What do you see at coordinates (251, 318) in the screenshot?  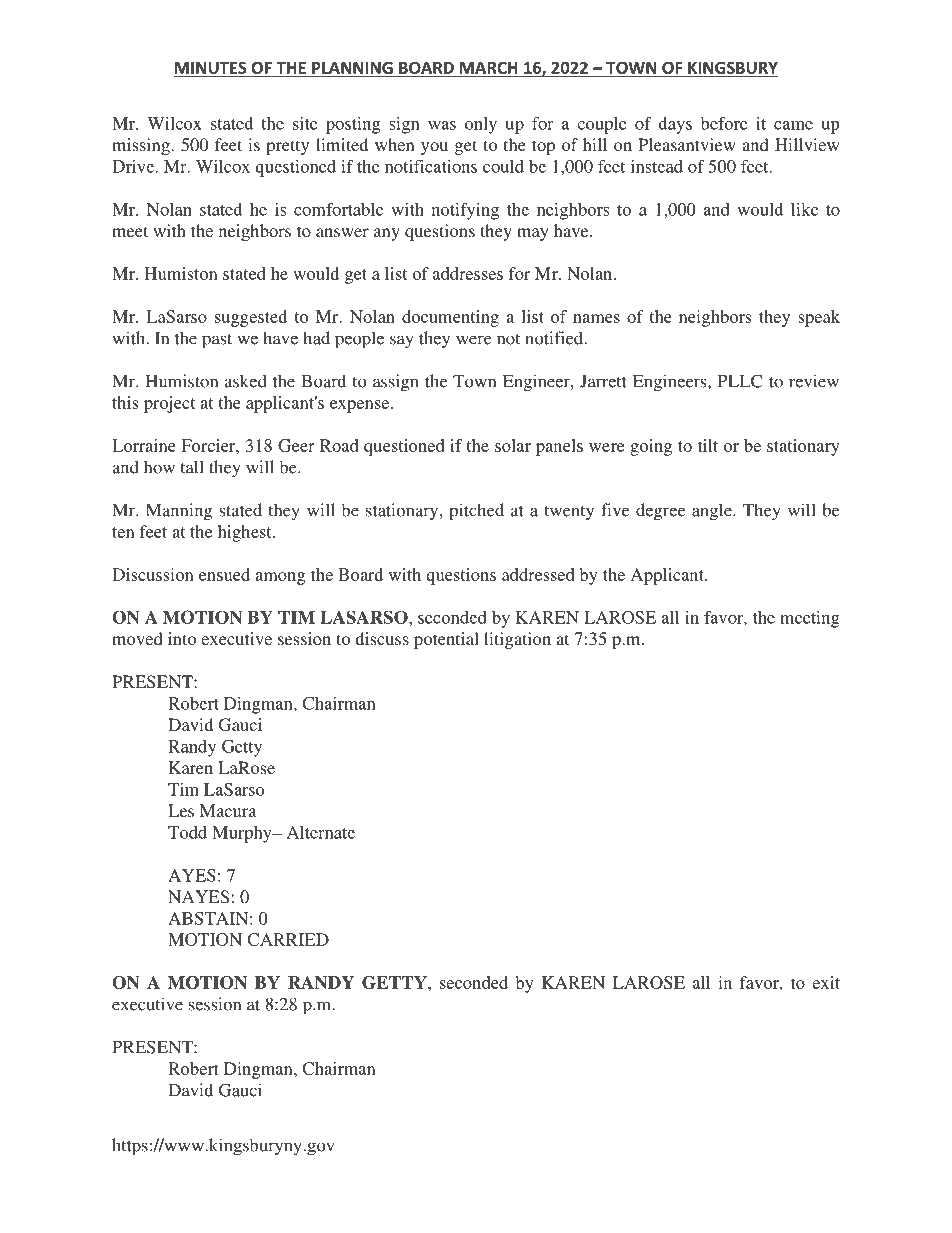 I see `suggested` at bounding box center [251, 318].
